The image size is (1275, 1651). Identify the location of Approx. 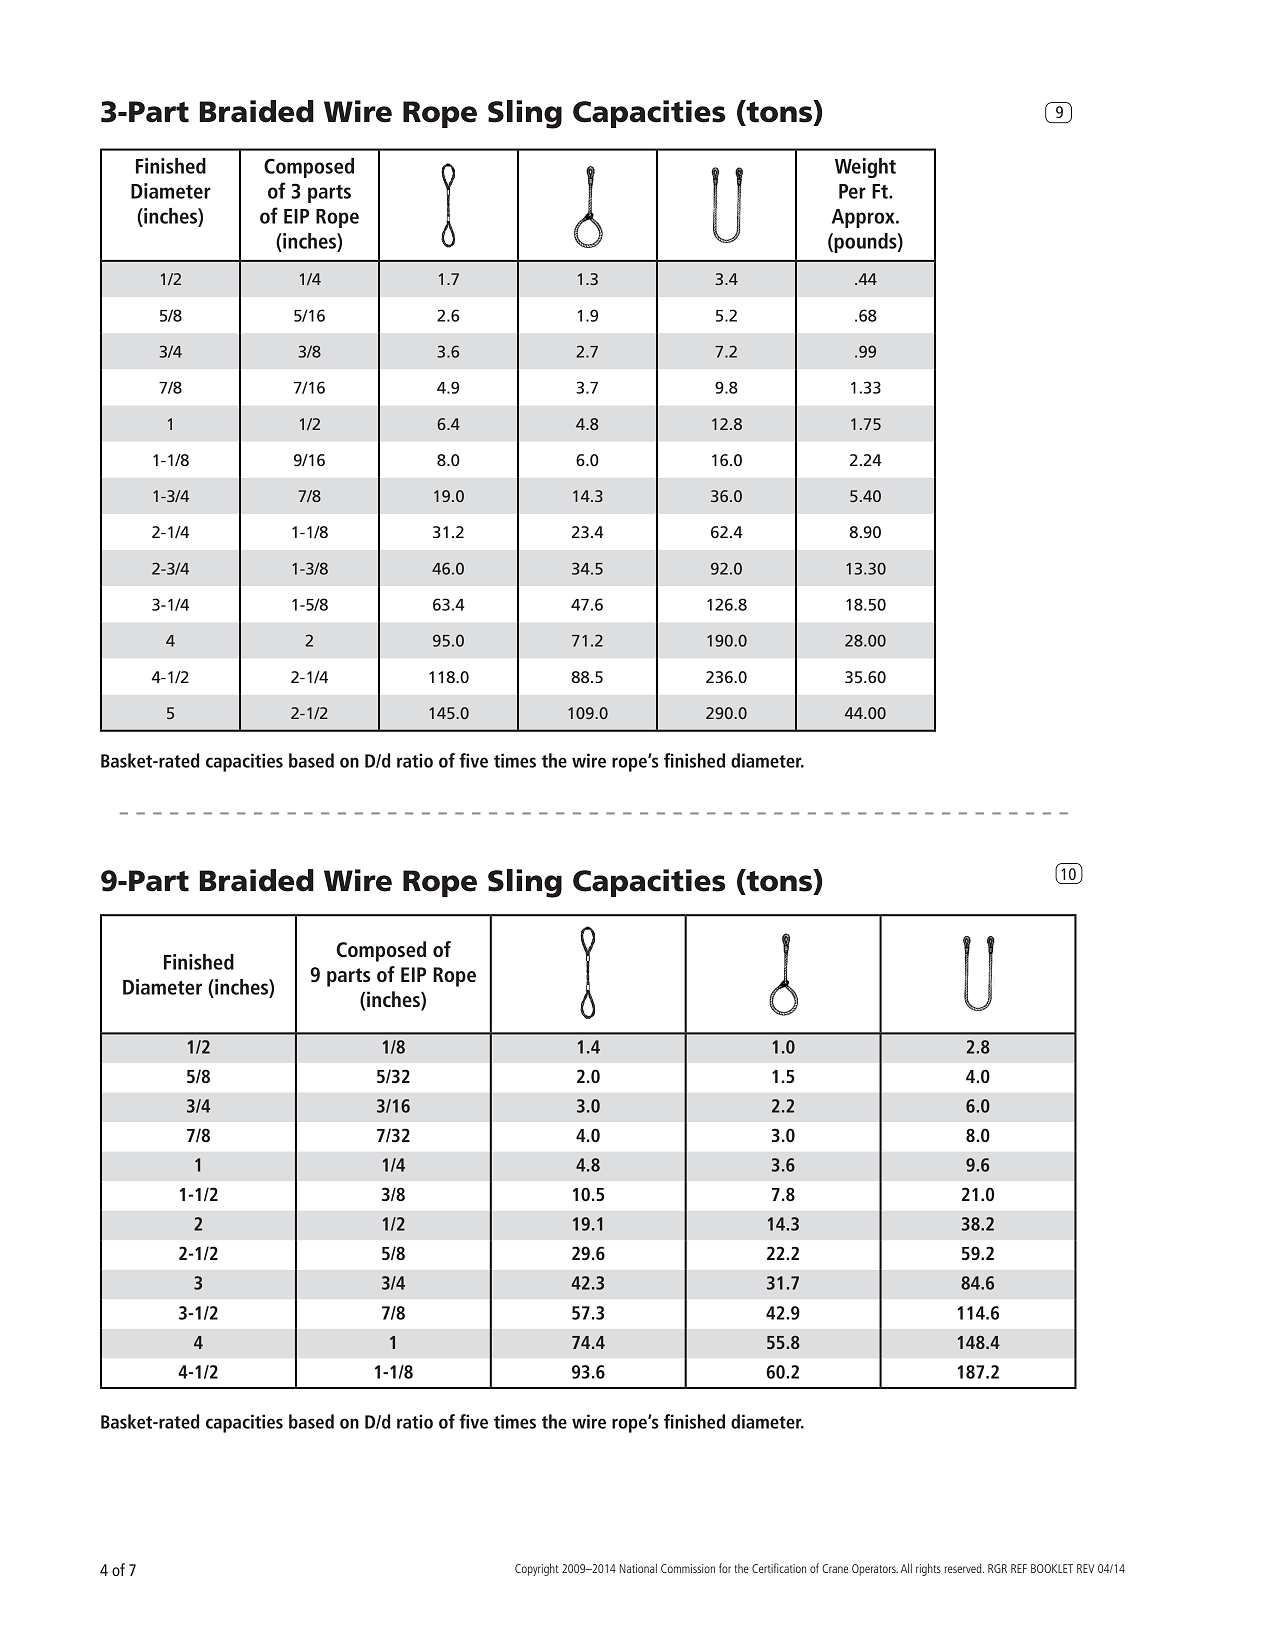
(864, 218).
